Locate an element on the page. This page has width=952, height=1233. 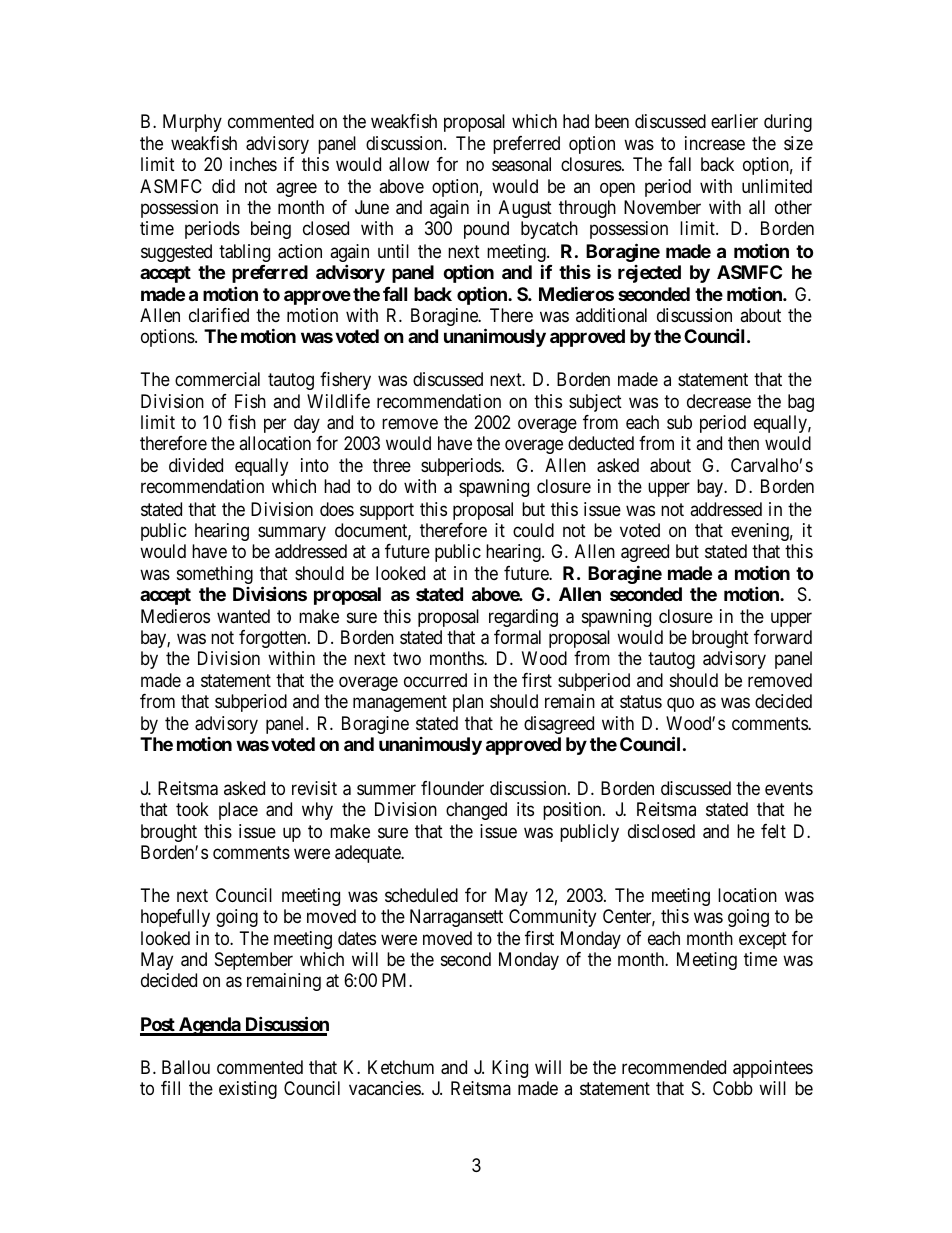
wanted is located at coordinates (243, 616).
